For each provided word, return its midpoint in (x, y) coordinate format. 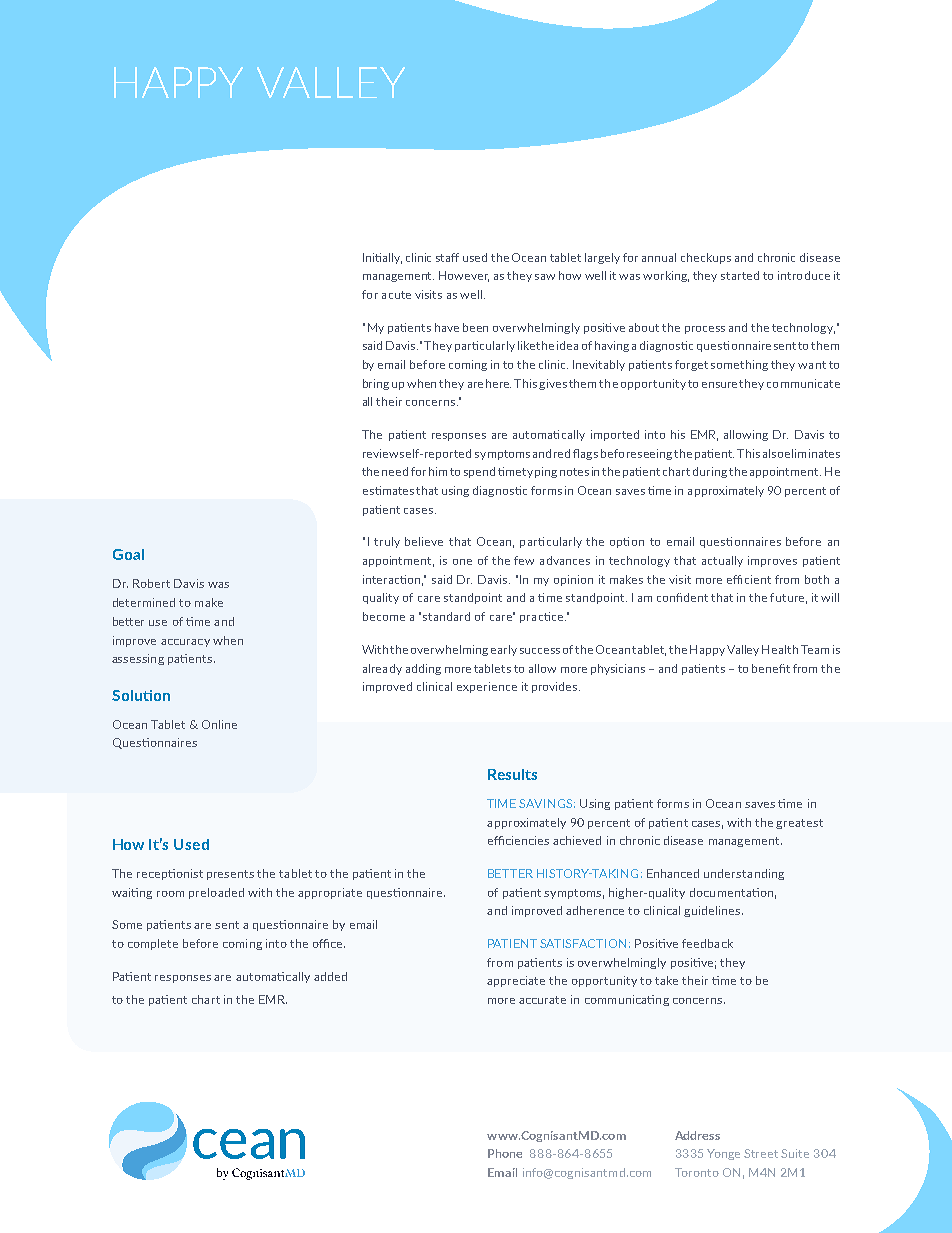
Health (780, 649)
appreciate (516, 981)
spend (479, 472)
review (380, 453)
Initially (382, 258)
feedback (707, 943)
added (330, 976)
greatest (799, 824)
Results (512, 774)
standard (446, 616)
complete (153, 944)
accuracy (185, 643)
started (740, 275)
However (464, 276)
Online (219, 724)
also (773, 453)
